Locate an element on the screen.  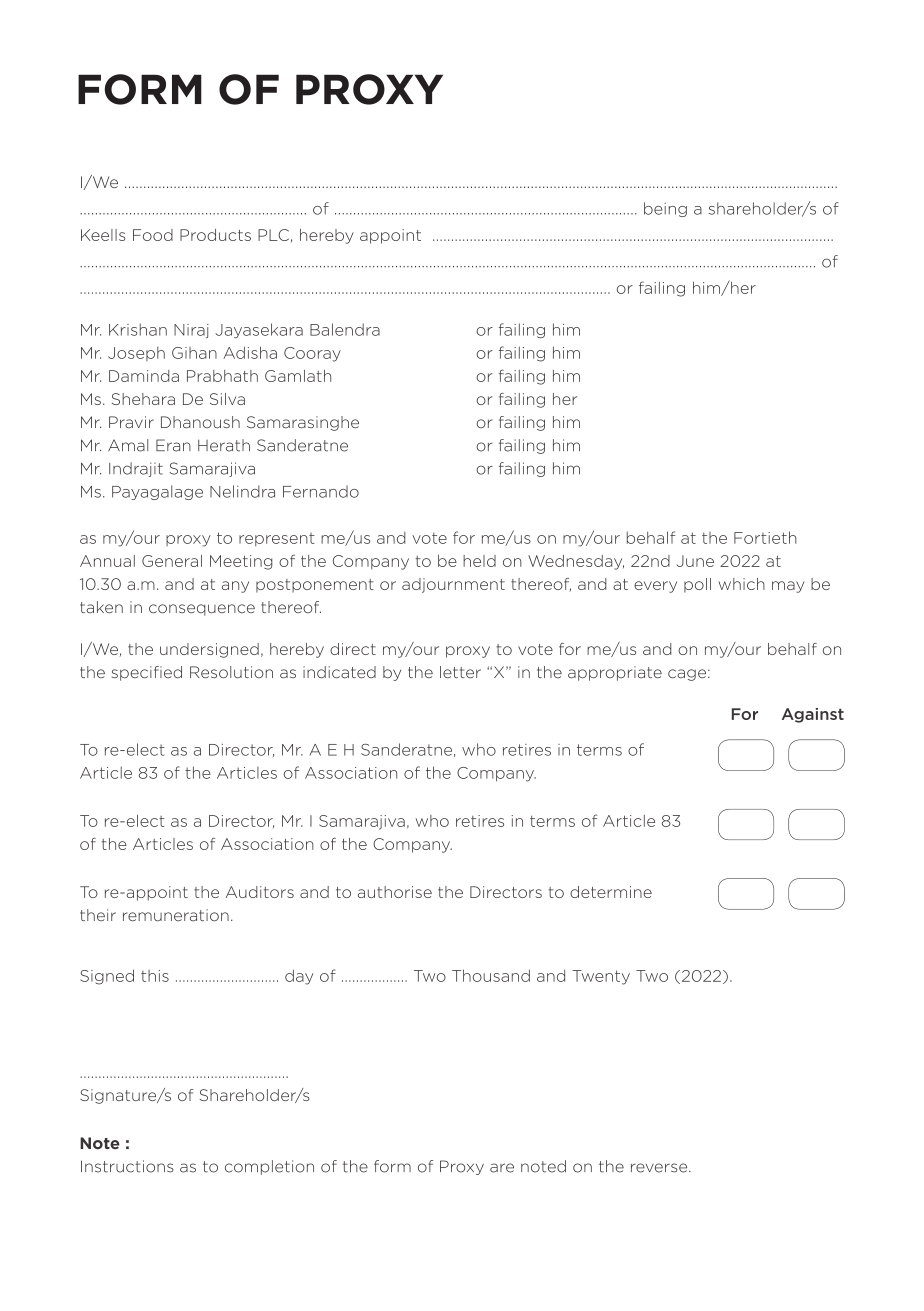
completion is located at coordinates (269, 1167).
